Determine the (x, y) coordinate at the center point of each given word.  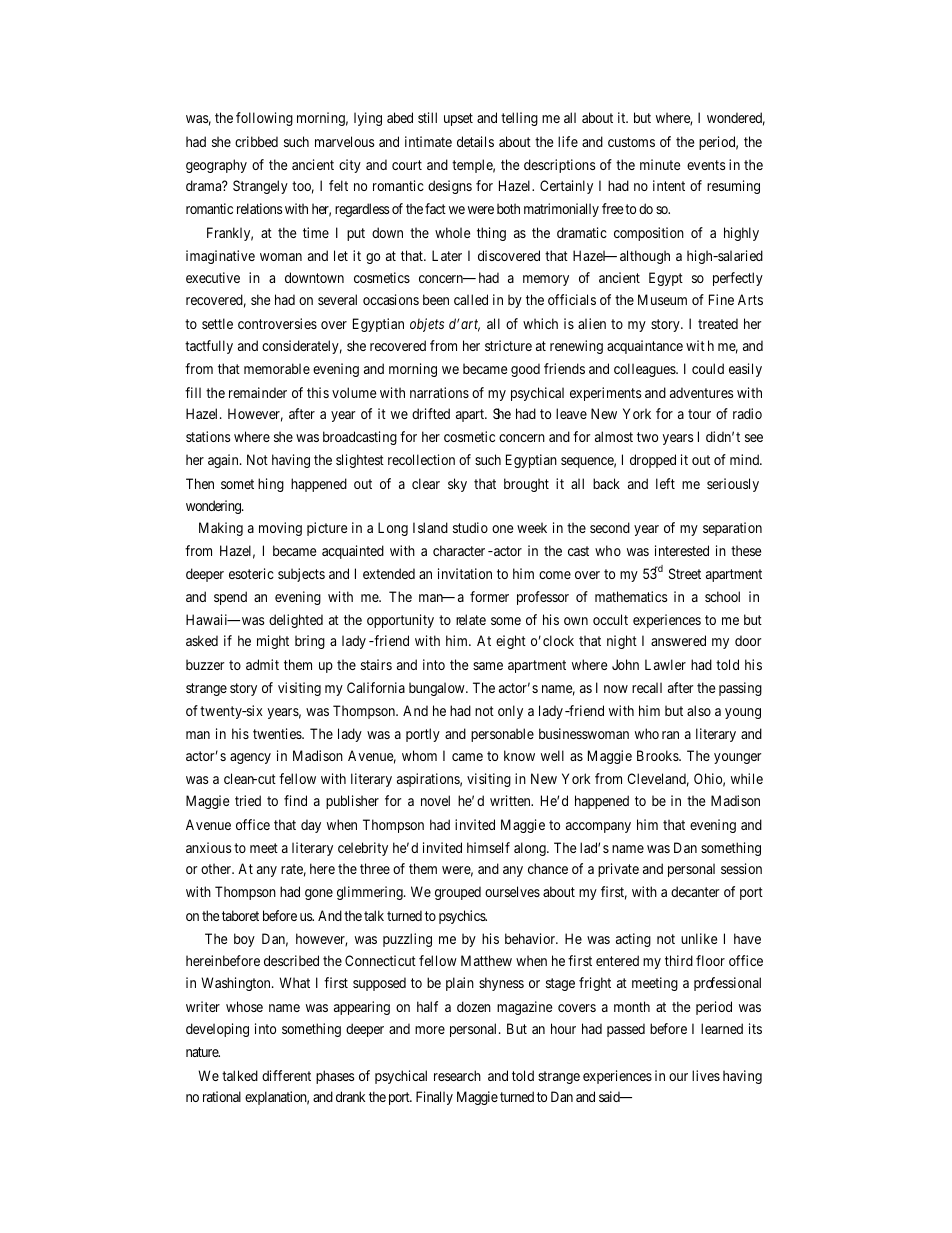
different (286, 1075)
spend (230, 598)
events (706, 165)
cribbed (256, 141)
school (722, 596)
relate (471, 619)
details (475, 141)
